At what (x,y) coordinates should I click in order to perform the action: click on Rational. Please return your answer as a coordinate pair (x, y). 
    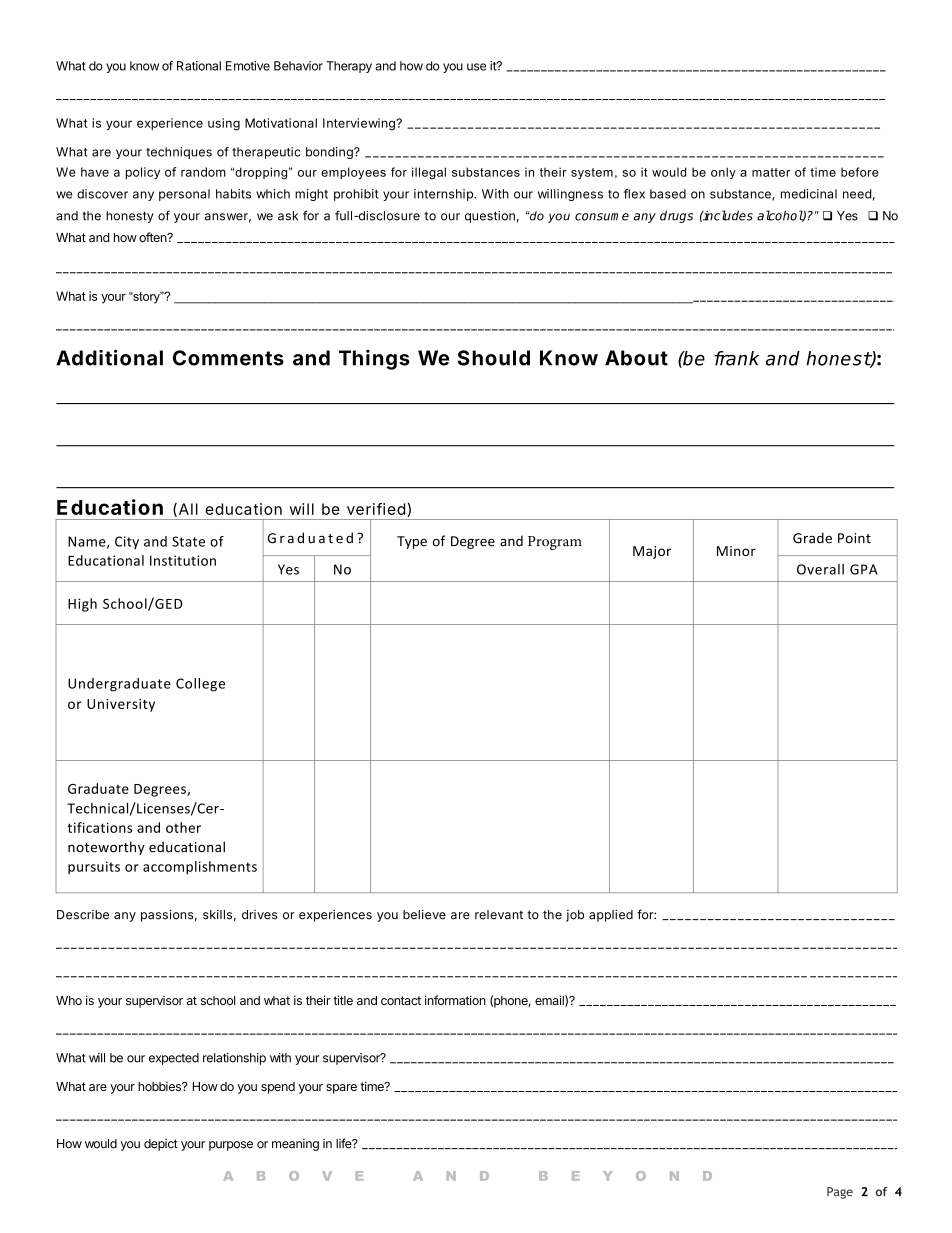
    Looking at the image, I should click on (199, 66).
